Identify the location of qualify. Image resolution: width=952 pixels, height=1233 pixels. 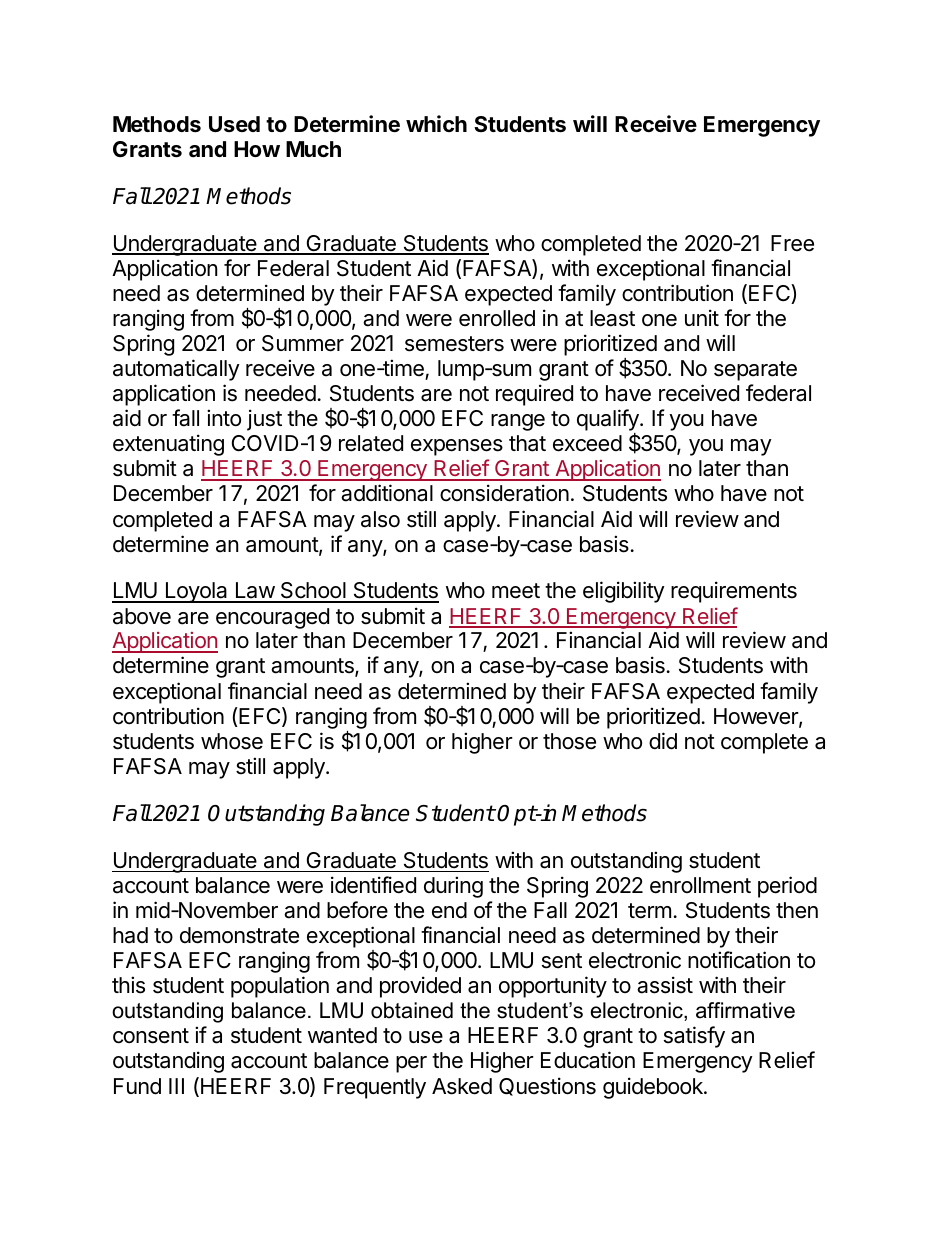
(609, 421).
